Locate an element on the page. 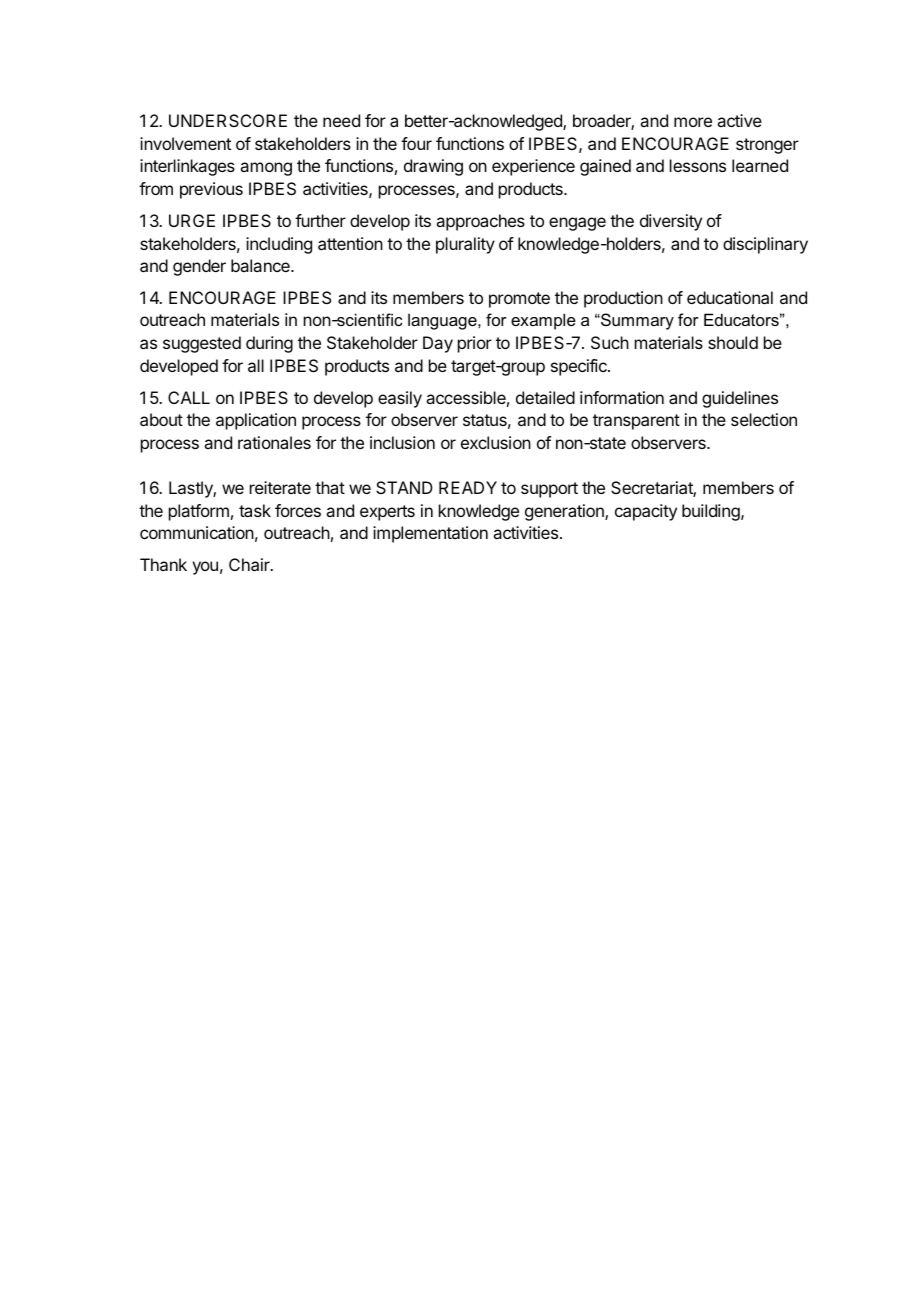 This image has height=1307, width=924. guidelines is located at coordinates (740, 399).
